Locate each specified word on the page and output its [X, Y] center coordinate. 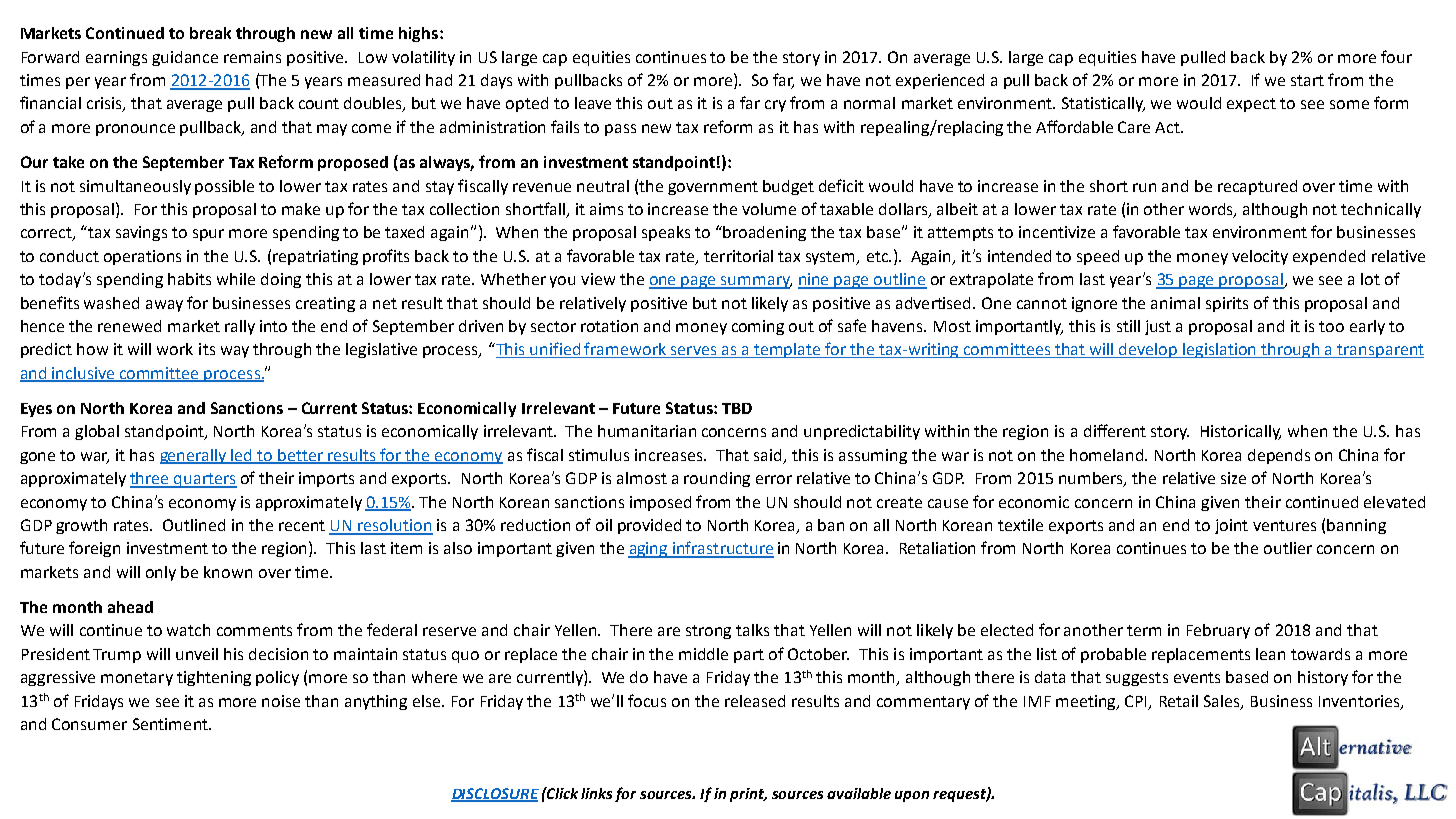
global [97, 432]
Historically [1241, 432]
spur [208, 235]
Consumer [89, 724]
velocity [1260, 257]
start [1307, 80]
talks [752, 630]
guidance [185, 58]
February [1218, 631]
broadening [764, 233]
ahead [130, 607]
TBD [737, 408]
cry [775, 106]
